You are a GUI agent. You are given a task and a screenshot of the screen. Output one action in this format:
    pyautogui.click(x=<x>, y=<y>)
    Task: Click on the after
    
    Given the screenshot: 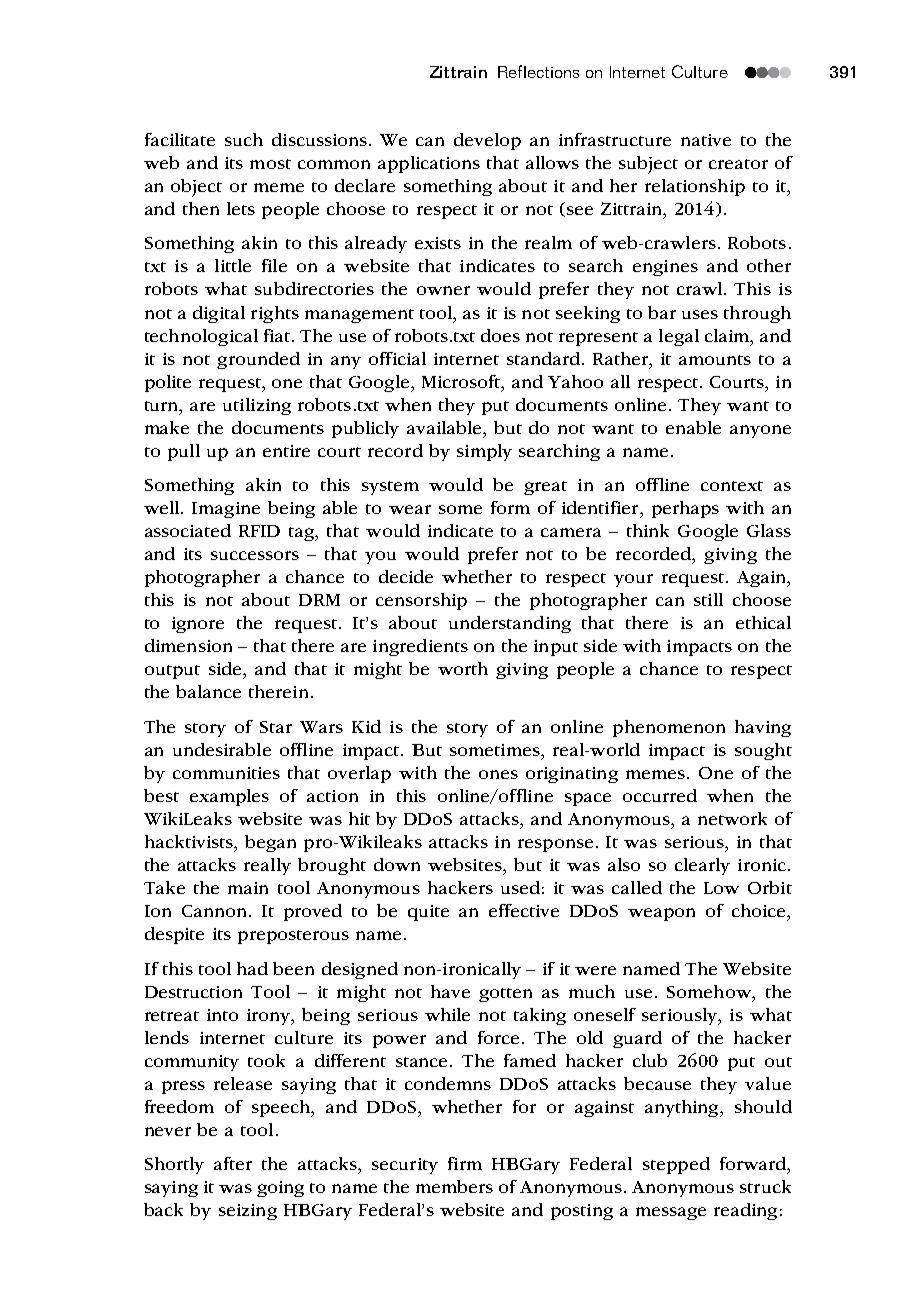 What is the action you would take?
    pyautogui.click(x=233, y=1163)
